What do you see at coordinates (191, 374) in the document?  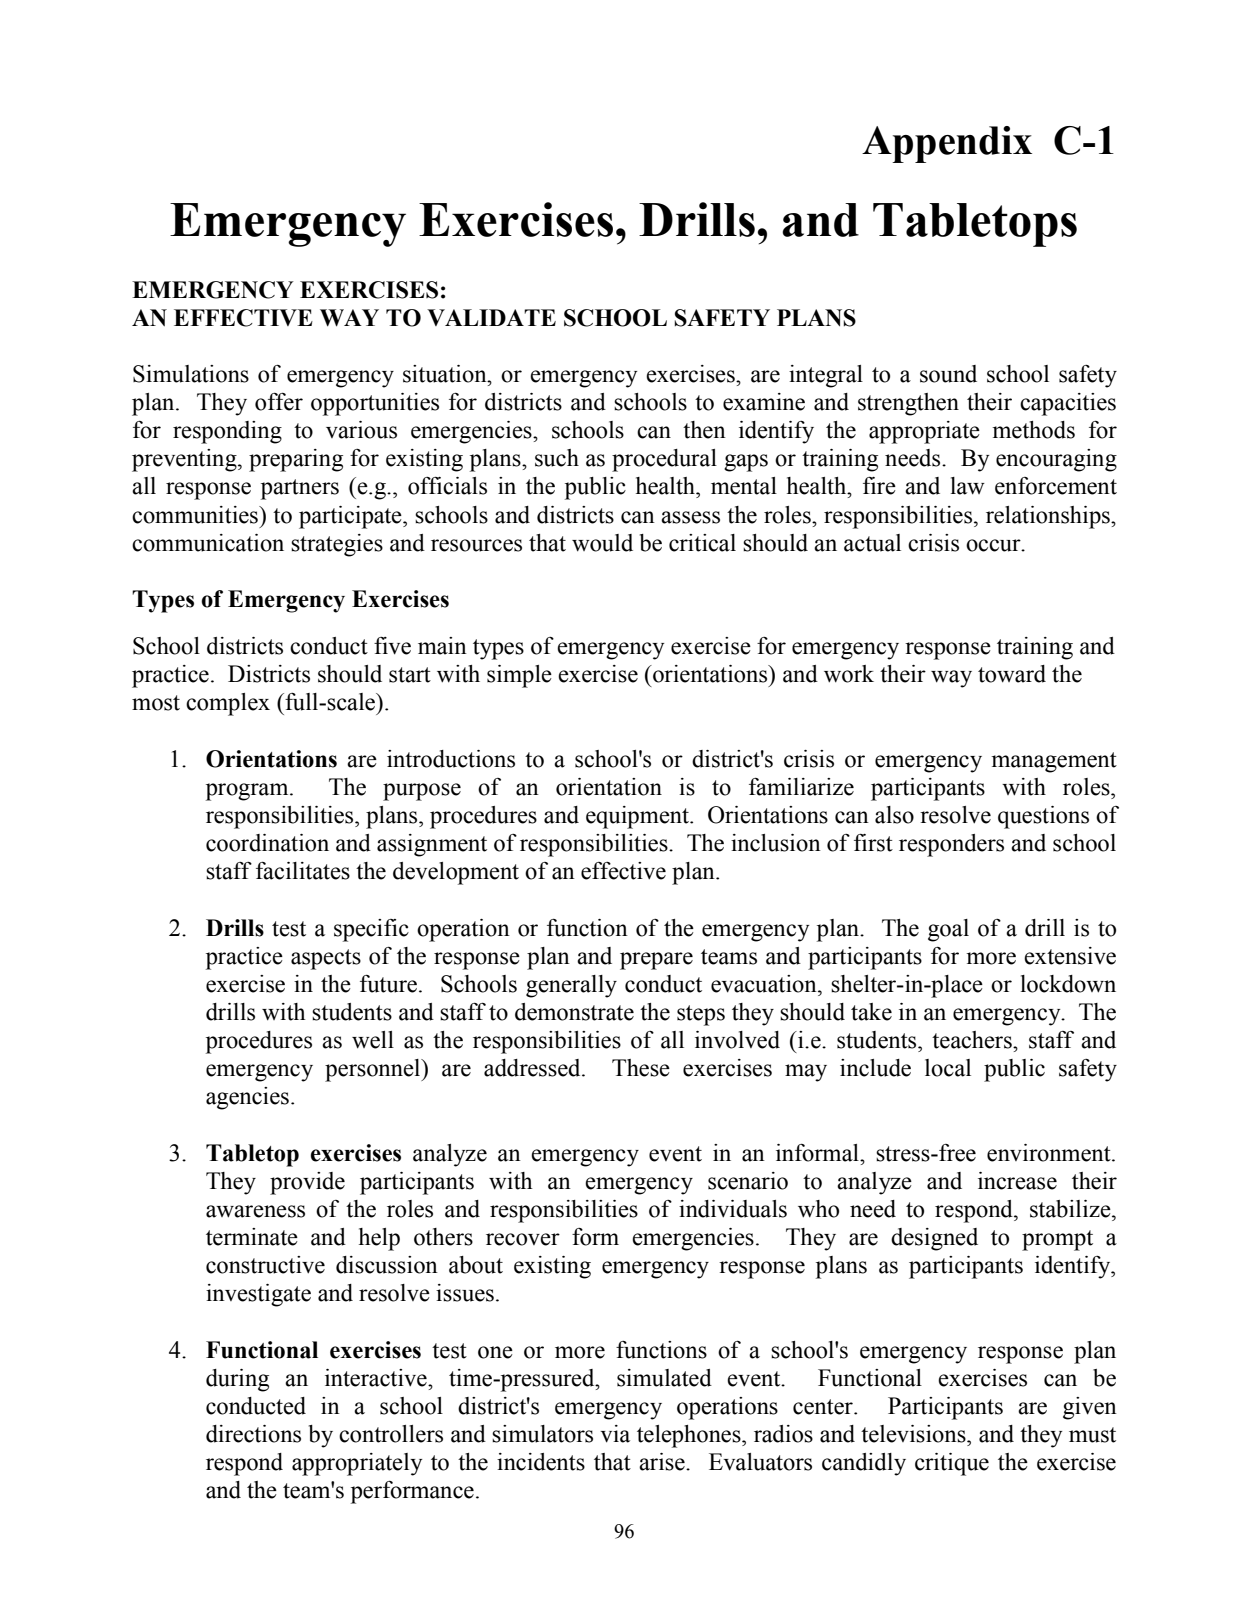 I see `Simulations` at bounding box center [191, 374].
